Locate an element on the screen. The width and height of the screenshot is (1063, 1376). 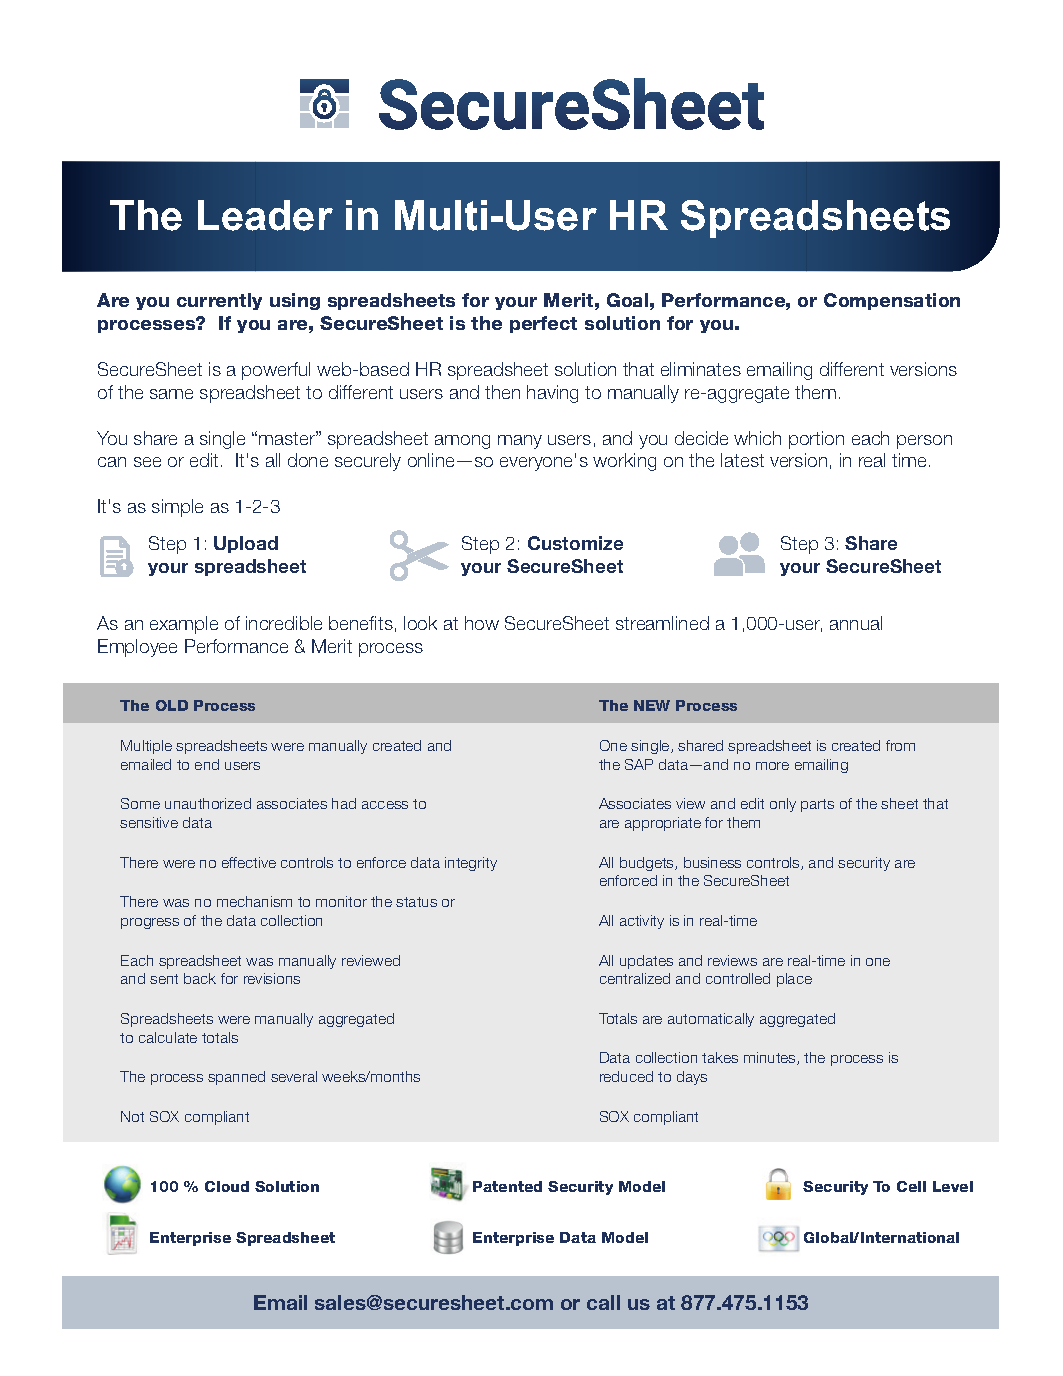
many is located at coordinates (520, 442).
